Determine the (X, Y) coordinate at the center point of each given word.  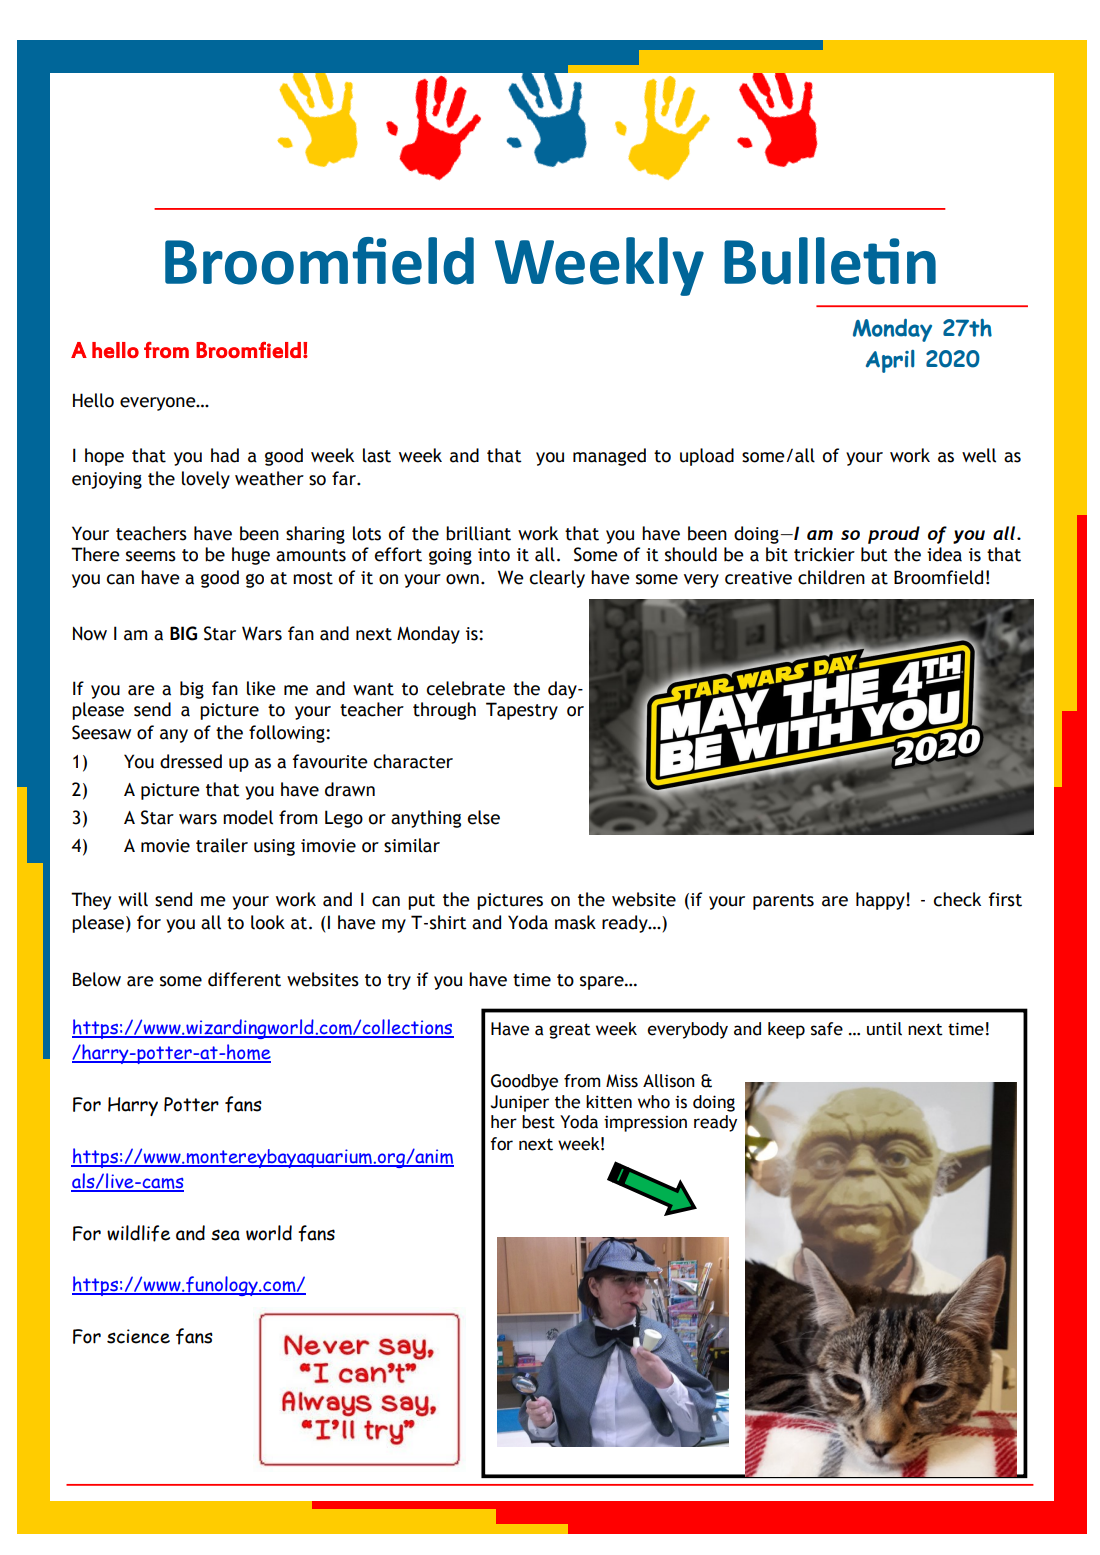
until (884, 1029)
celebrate (466, 688)
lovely (206, 480)
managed (609, 457)
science (138, 1336)
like (261, 688)
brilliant (478, 533)
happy (881, 901)
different (244, 979)
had (225, 455)
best (538, 1122)
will (133, 899)
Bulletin (830, 261)
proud (894, 535)
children (831, 577)
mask (575, 922)
